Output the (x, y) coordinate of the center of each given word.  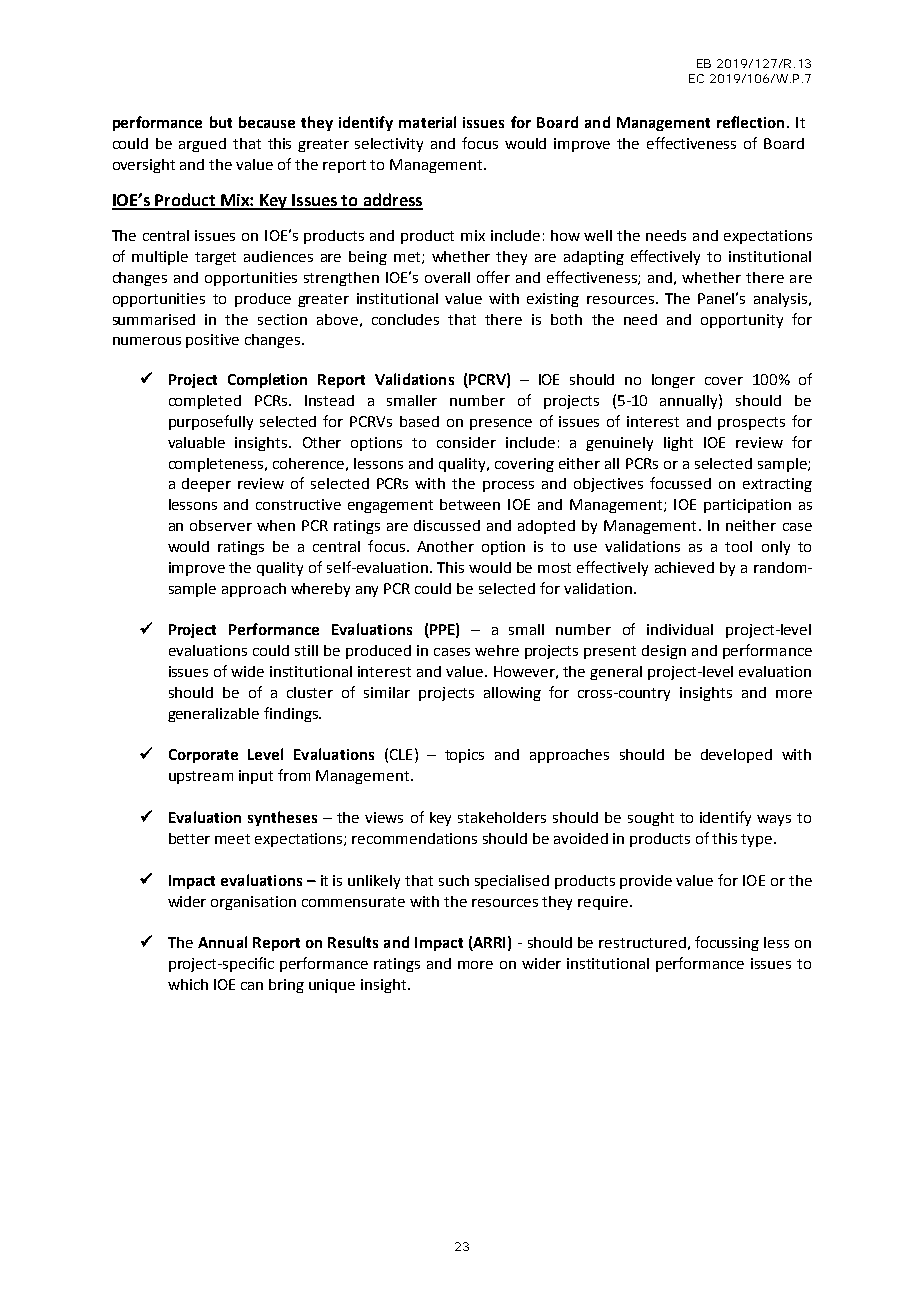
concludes (405, 319)
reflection (750, 122)
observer (221, 525)
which (188, 984)
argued (202, 145)
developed (736, 756)
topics (464, 756)
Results (353, 942)
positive (212, 341)
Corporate (203, 756)
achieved (684, 567)
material (427, 122)
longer (673, 381)
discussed (447, 525)
